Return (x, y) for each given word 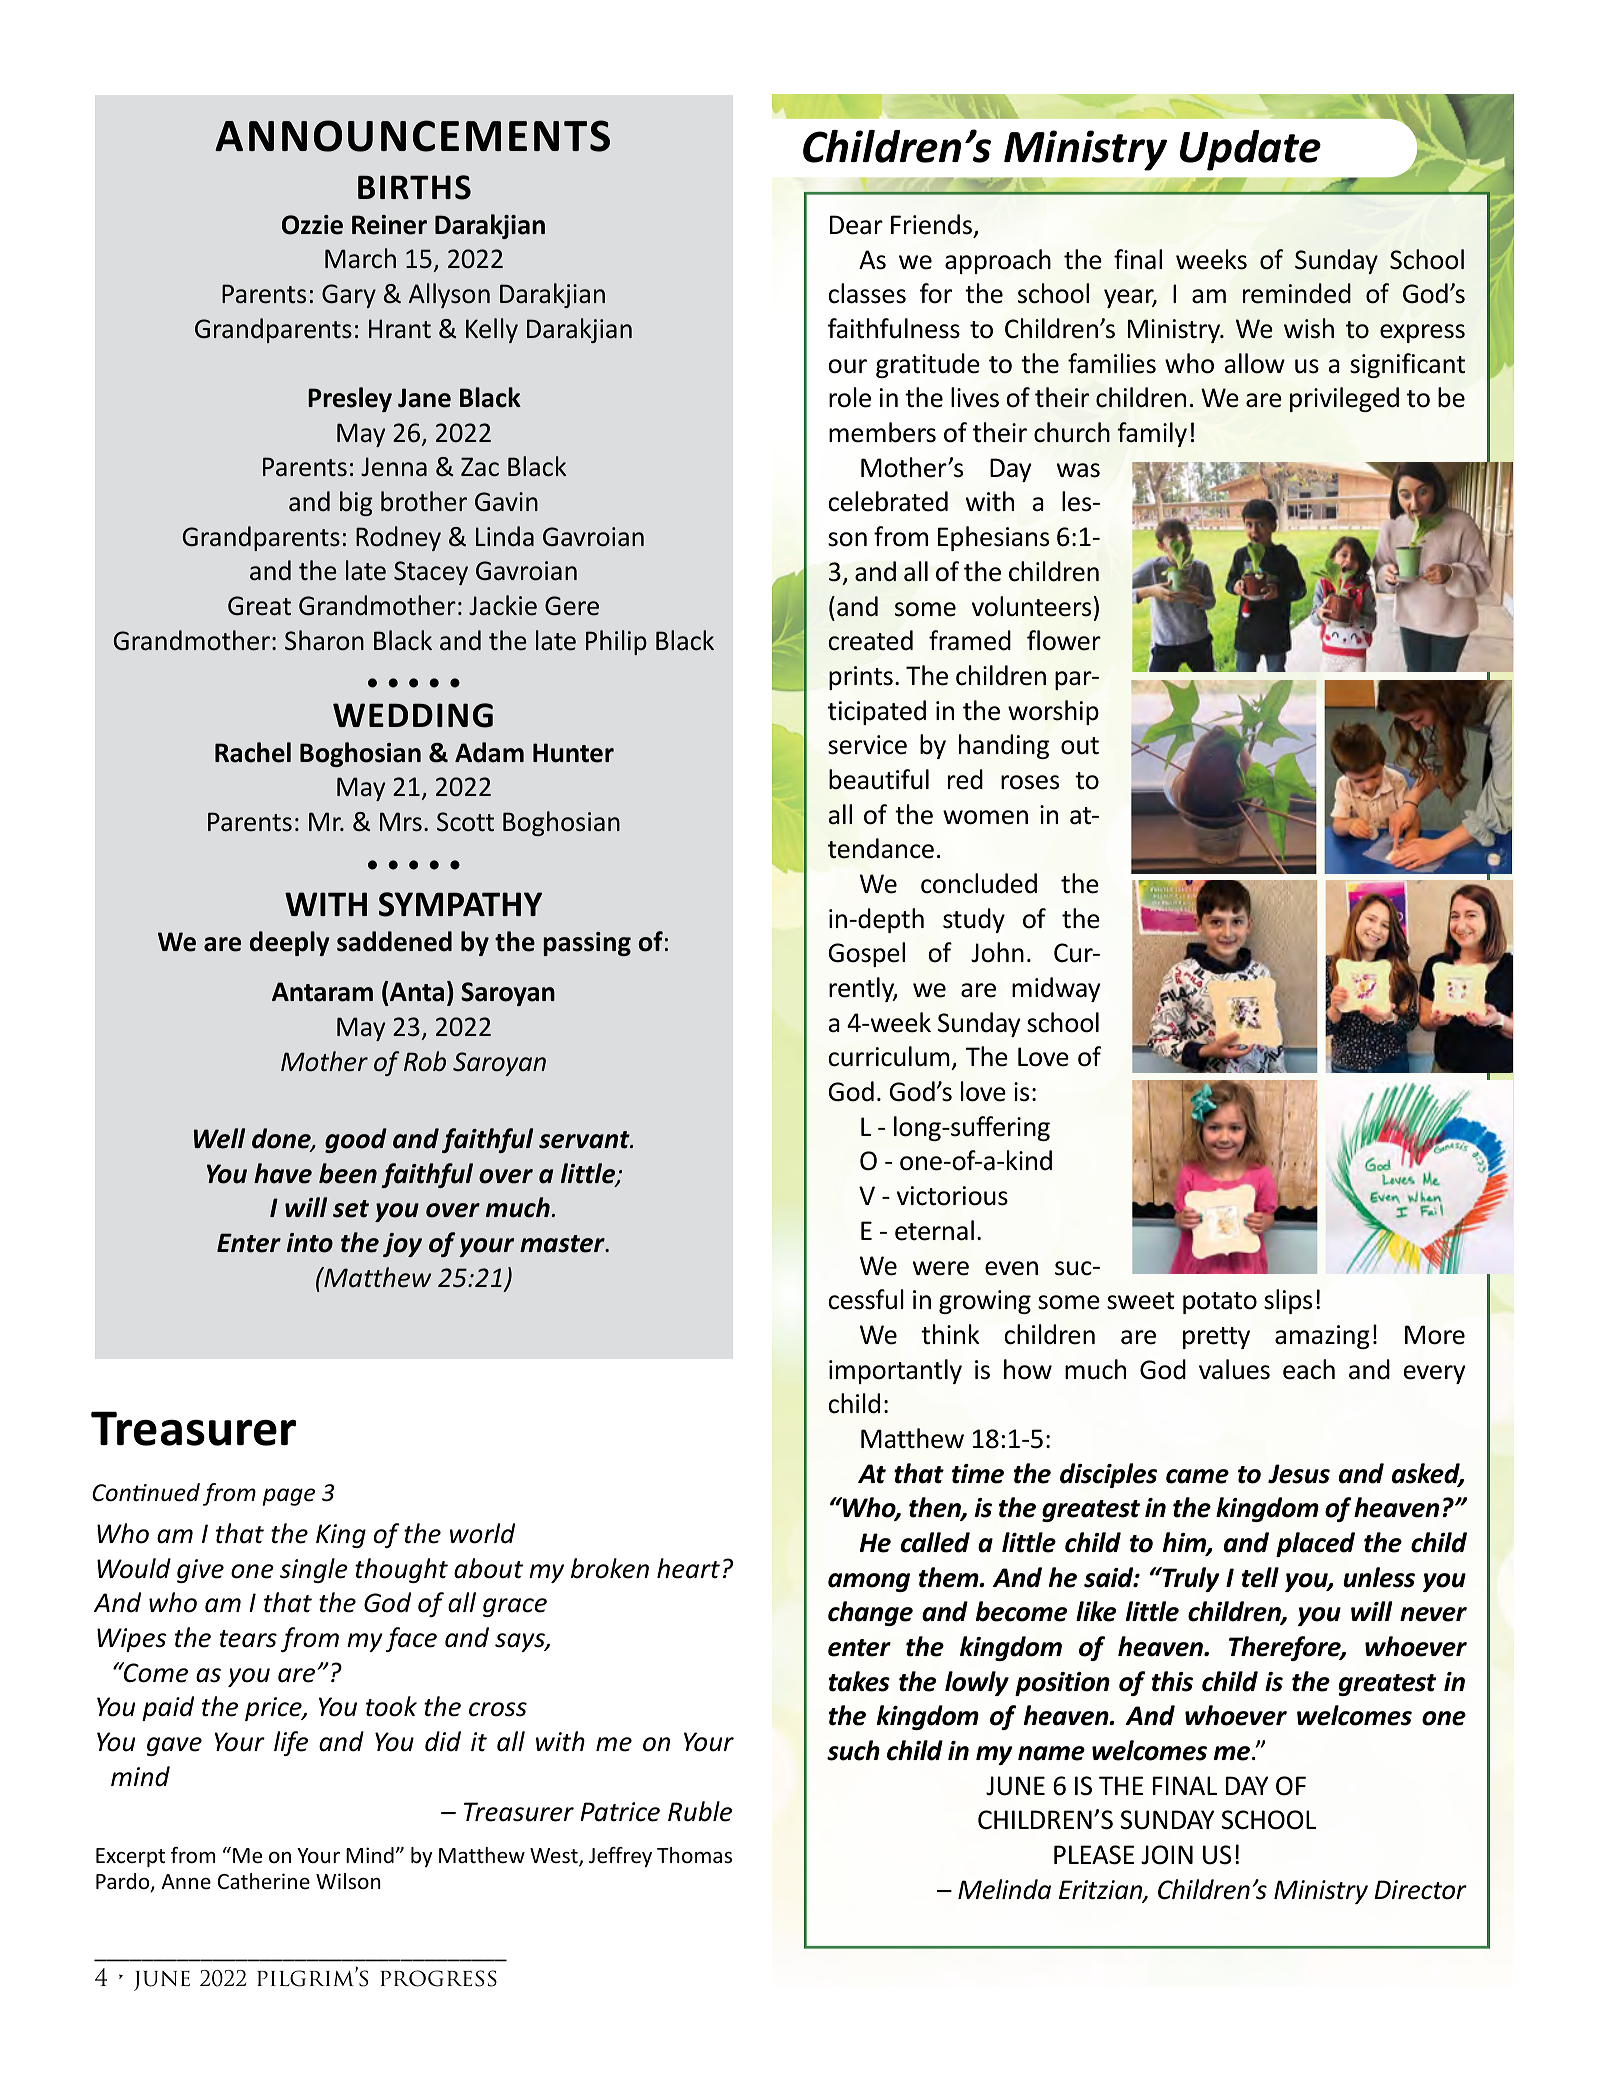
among (869, 1582)
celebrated (888, 501)
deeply (290, 943)
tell (1260, 1577)
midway (1056, 989)
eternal (934, 1230)
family (1152, 434)
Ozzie (312, 225)
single (314, 1570)
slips (1288, 1301)
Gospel (867, 954)
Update (1250, 150)
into (310, 1243)
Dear (856, 225)
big (356, 503)
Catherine (264, 1881)
